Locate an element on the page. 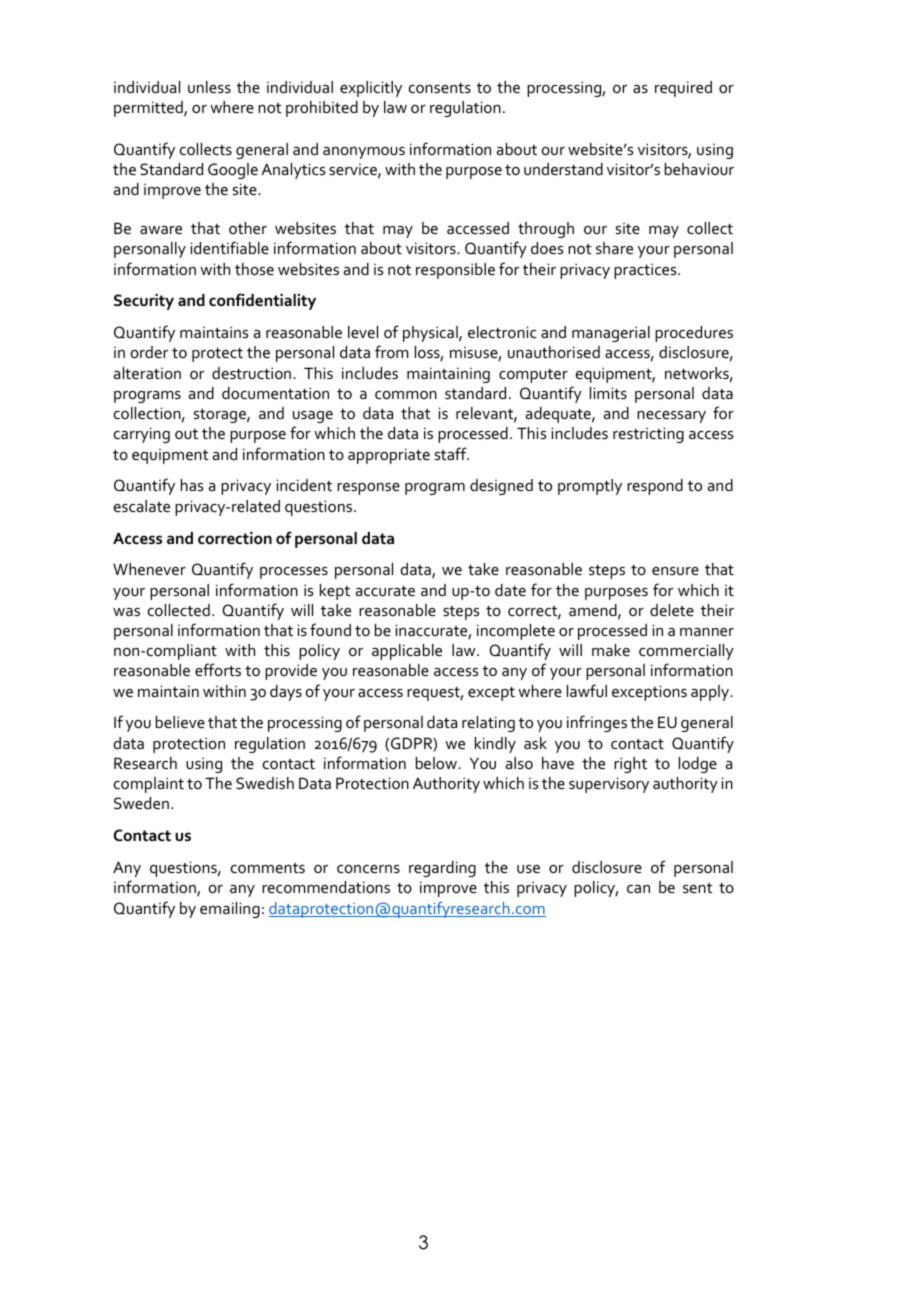 This document has height=1309, width=924. response is located at coordinates (368, 489).
